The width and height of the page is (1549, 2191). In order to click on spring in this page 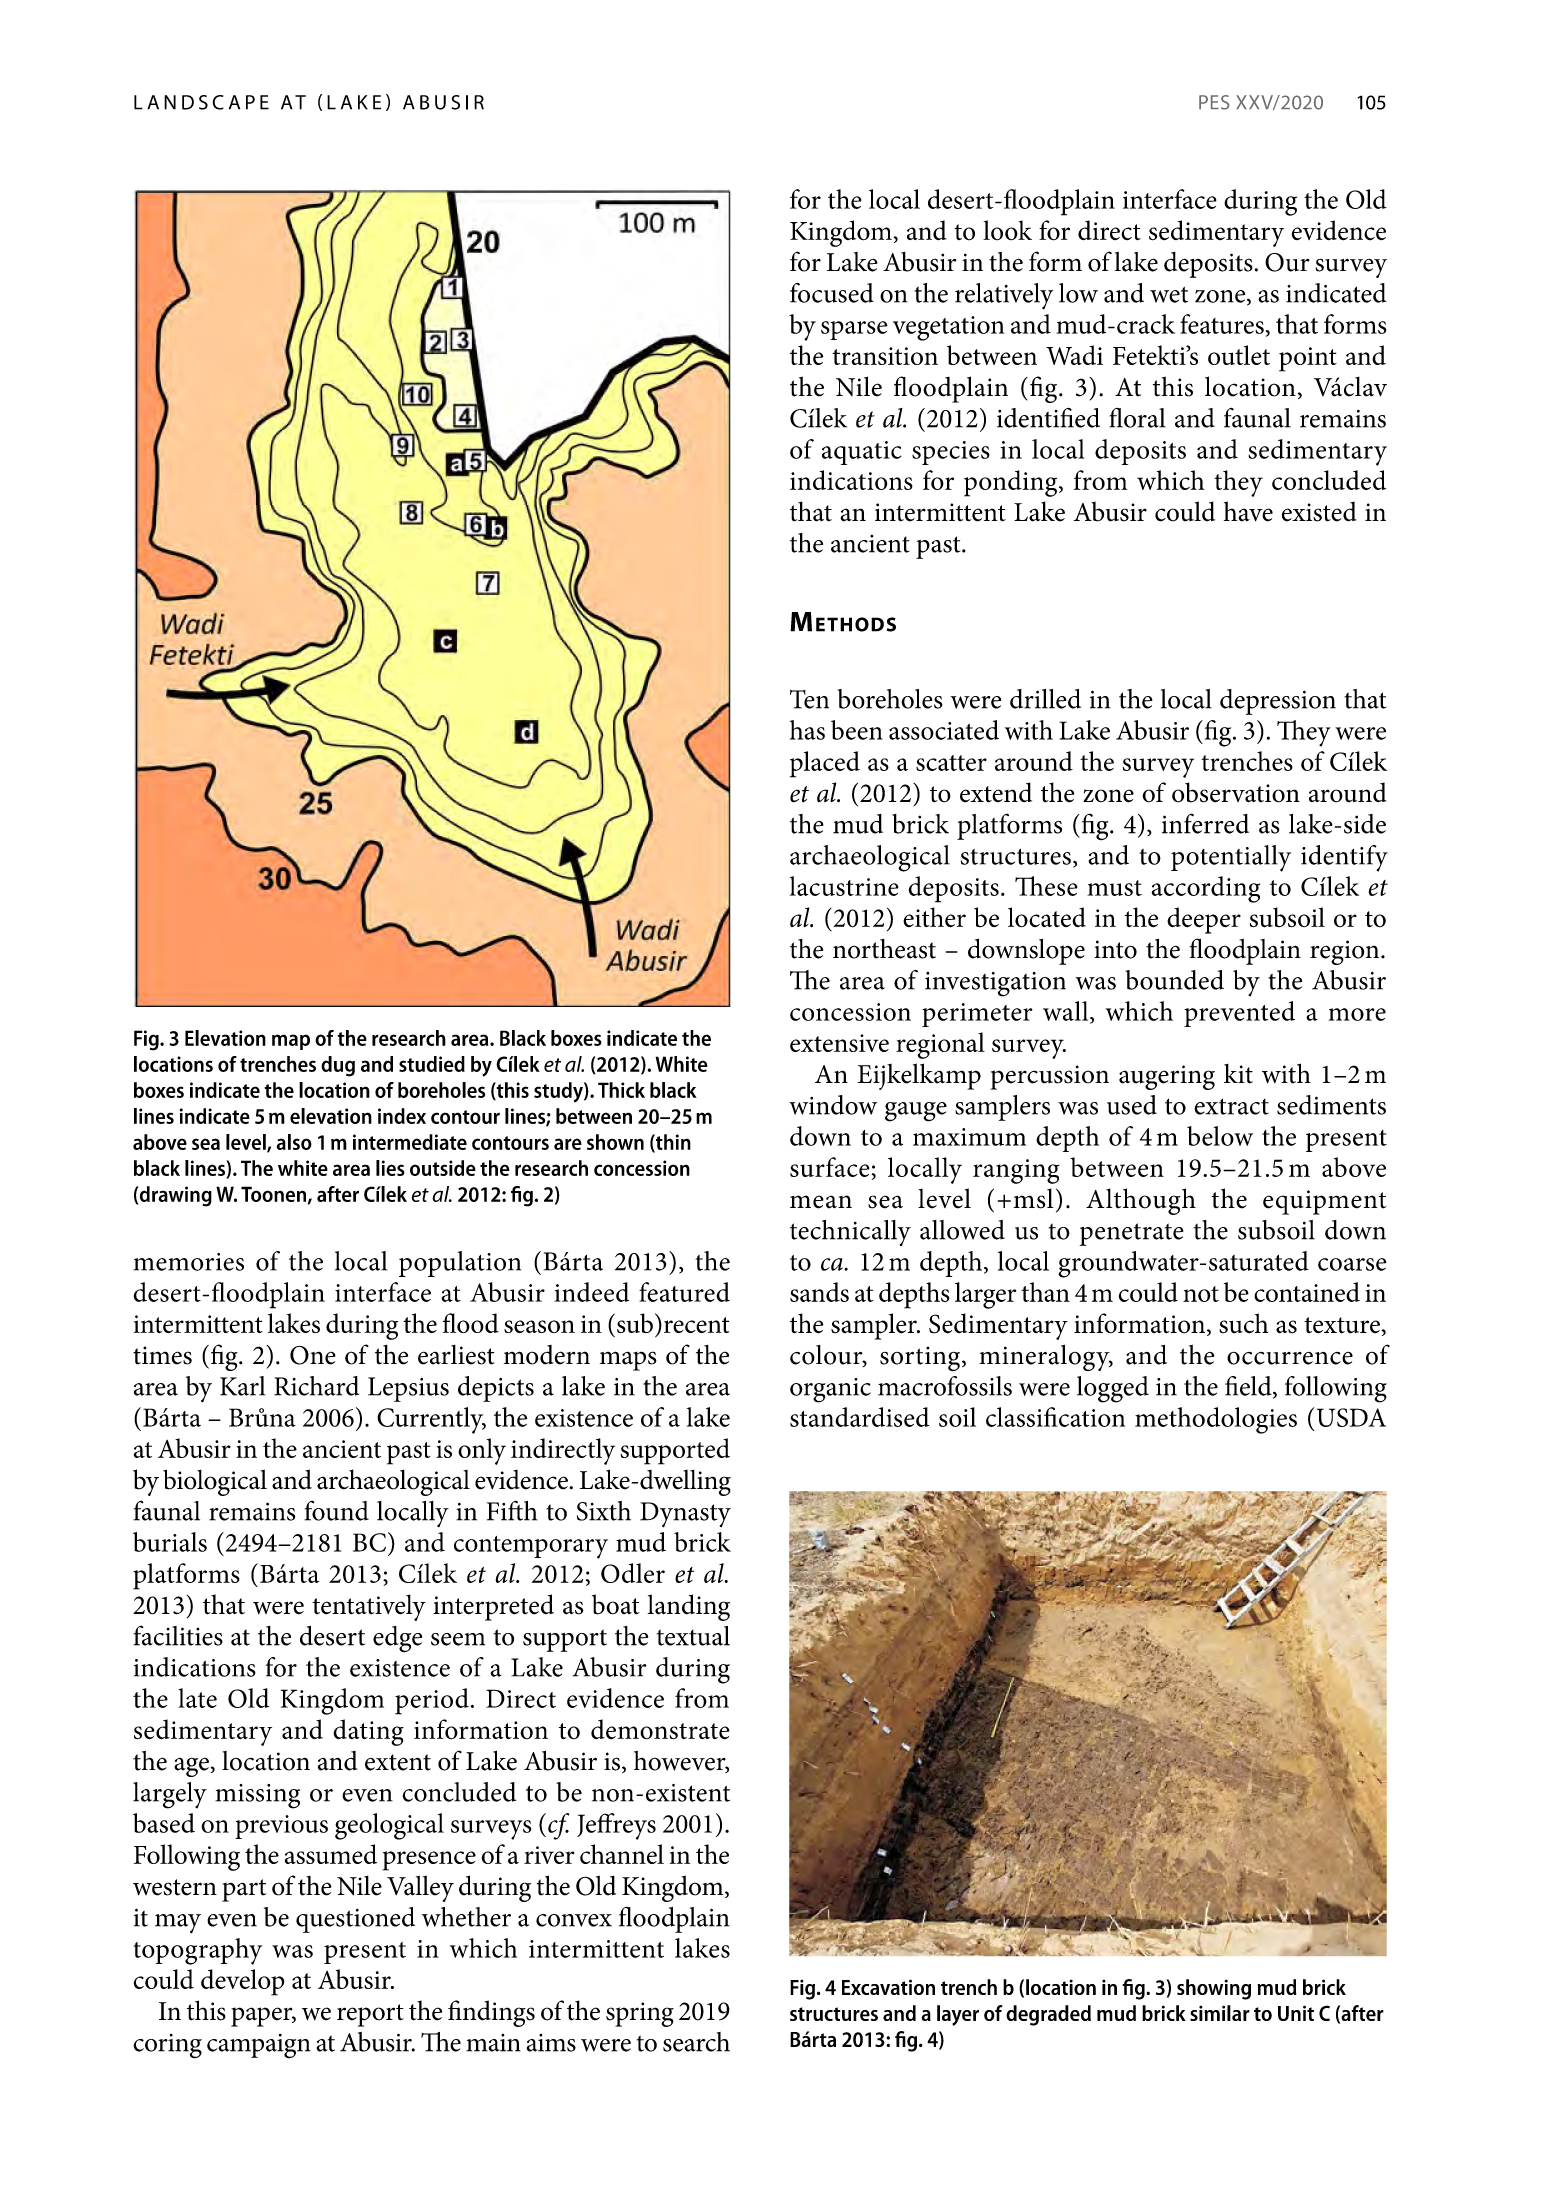, I will do `click(640, 2014)`.
